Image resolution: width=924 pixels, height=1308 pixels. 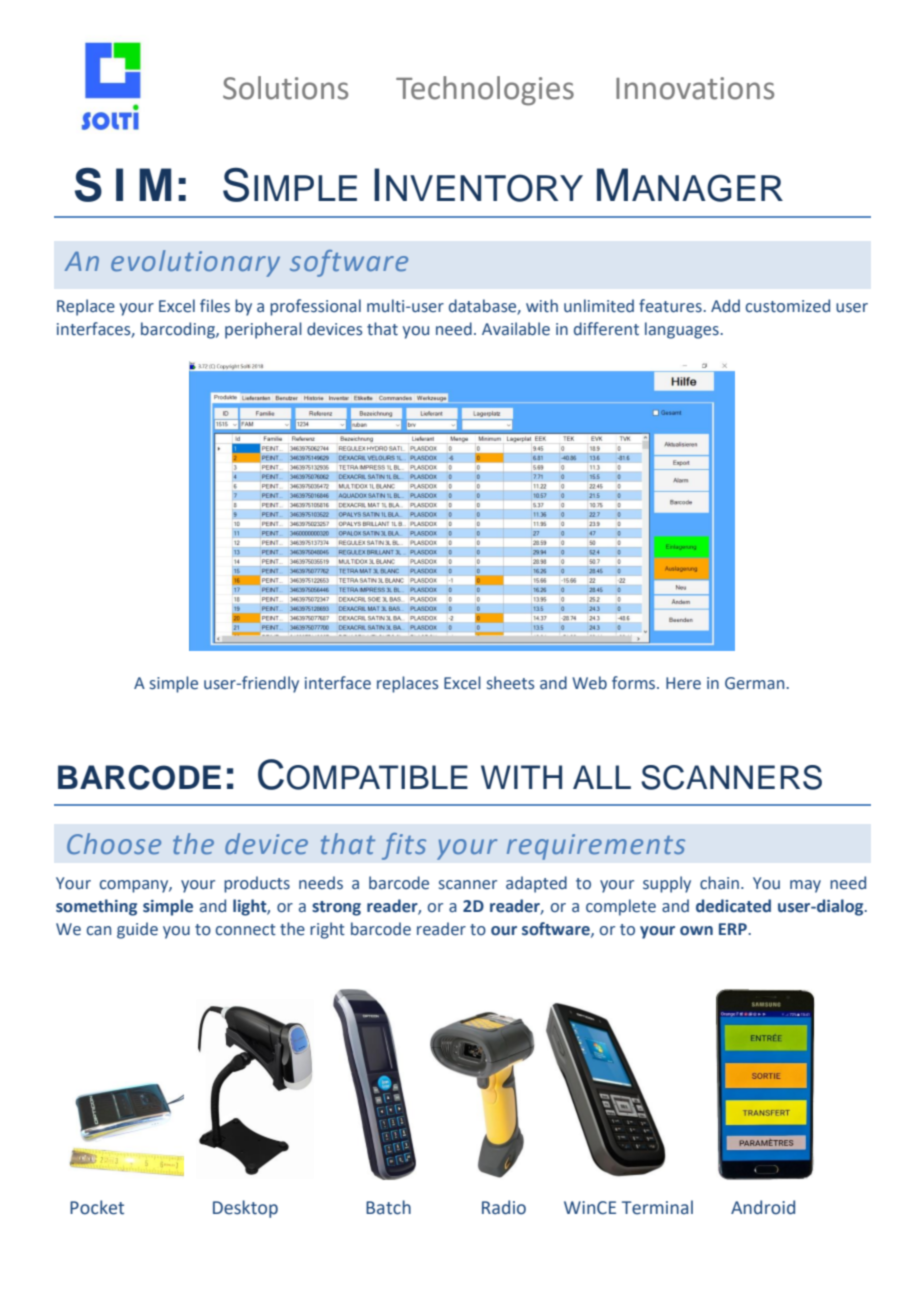 I want to click on Innovations, so click(x=695, y=88).
